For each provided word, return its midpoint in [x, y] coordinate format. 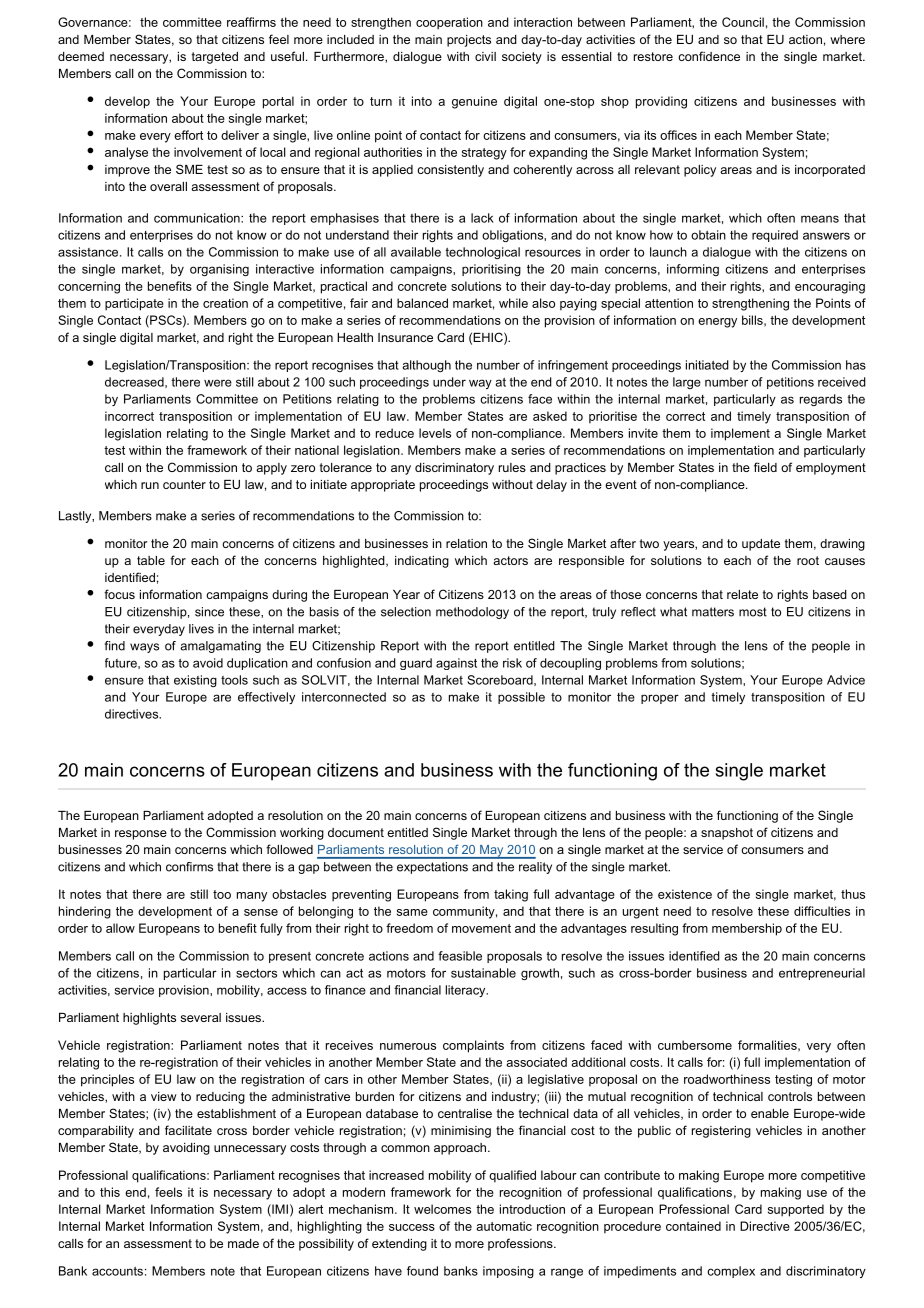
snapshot [727, 834]
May [492, 852]
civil [485, 56]
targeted [215, 58]
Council [743, 22]
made [243, 1243]
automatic [504, 1226]
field [765, 467]
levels [435, 433]
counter [184, 484]
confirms [189, 867]
